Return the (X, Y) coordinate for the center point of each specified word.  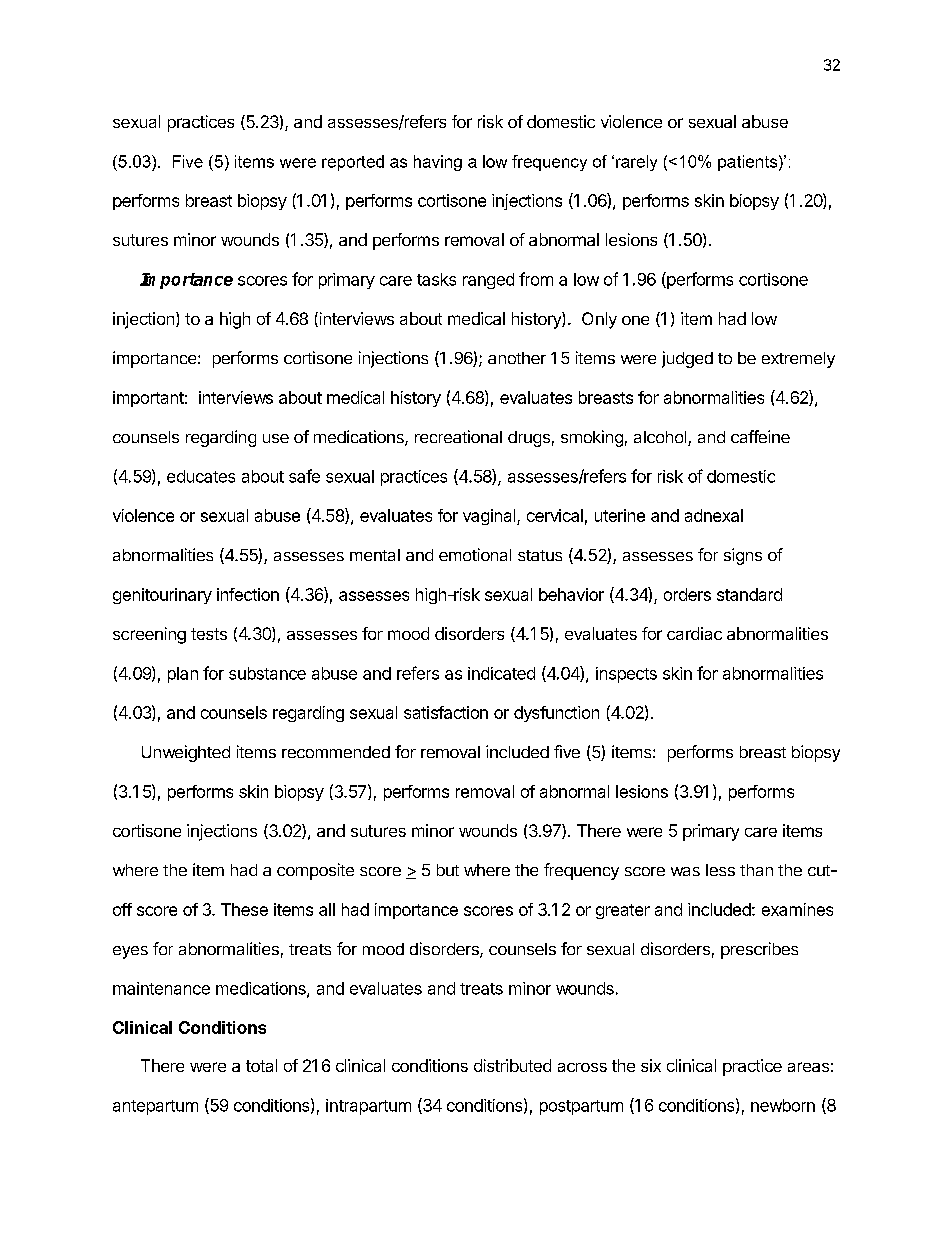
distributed (512, 1065)
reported (353, 163)
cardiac (694, 633)
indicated (501, 673)
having (438, 163)
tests (209, 634)
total (261, 1065)
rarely (636, 163)
